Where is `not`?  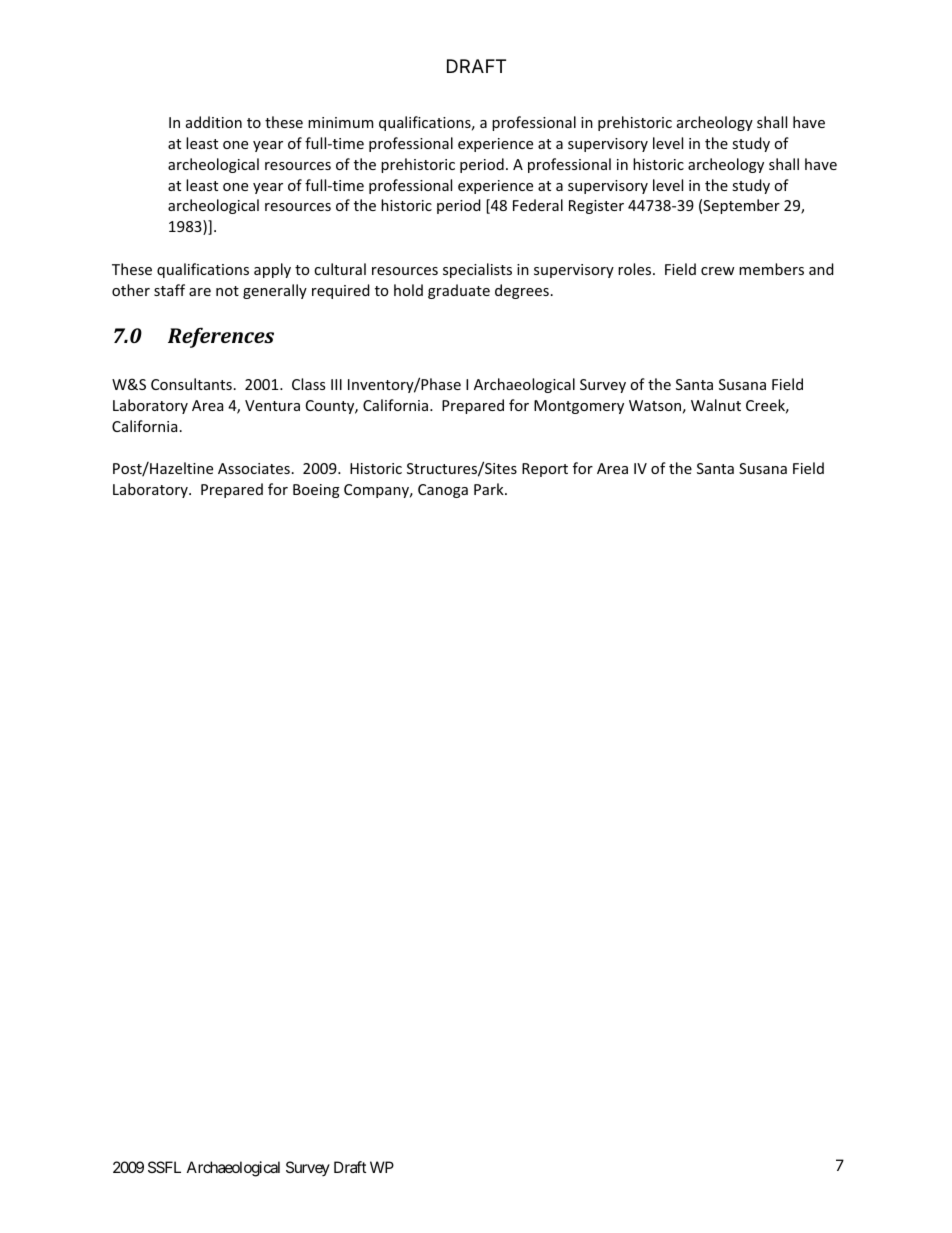 not is located at coordinates (227, 291).
